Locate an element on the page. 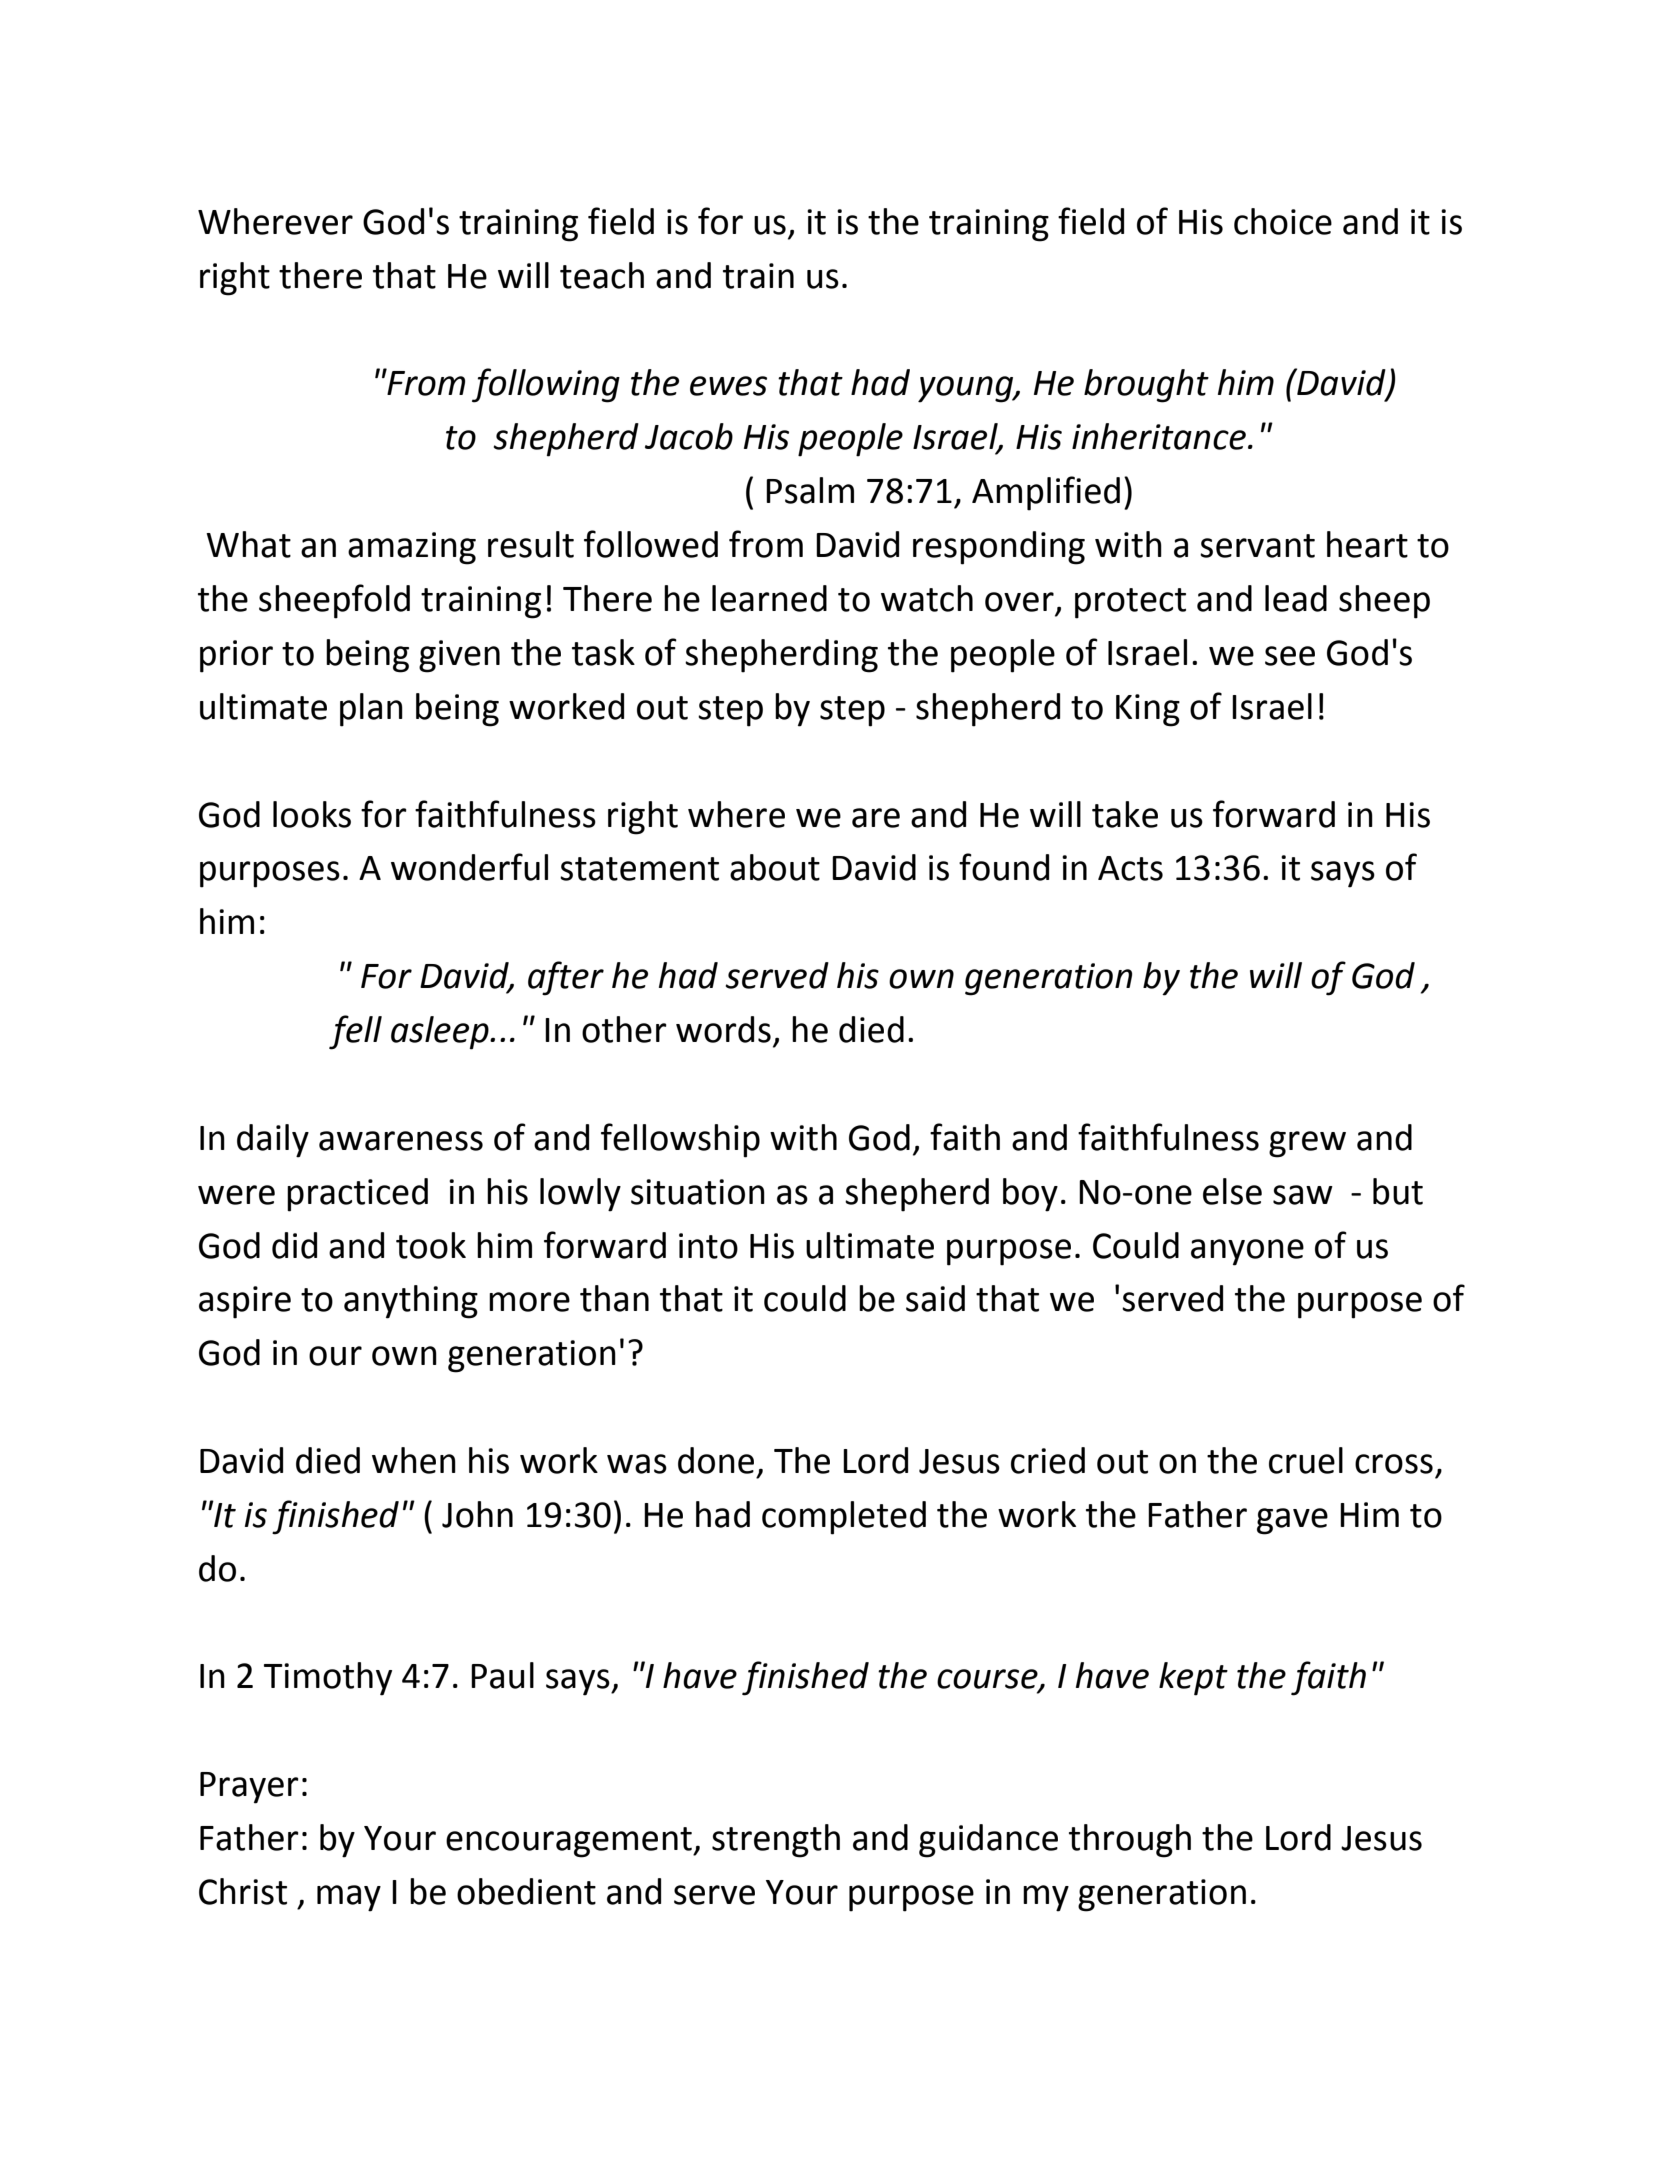  teach is located at coordinates (602, 275).
